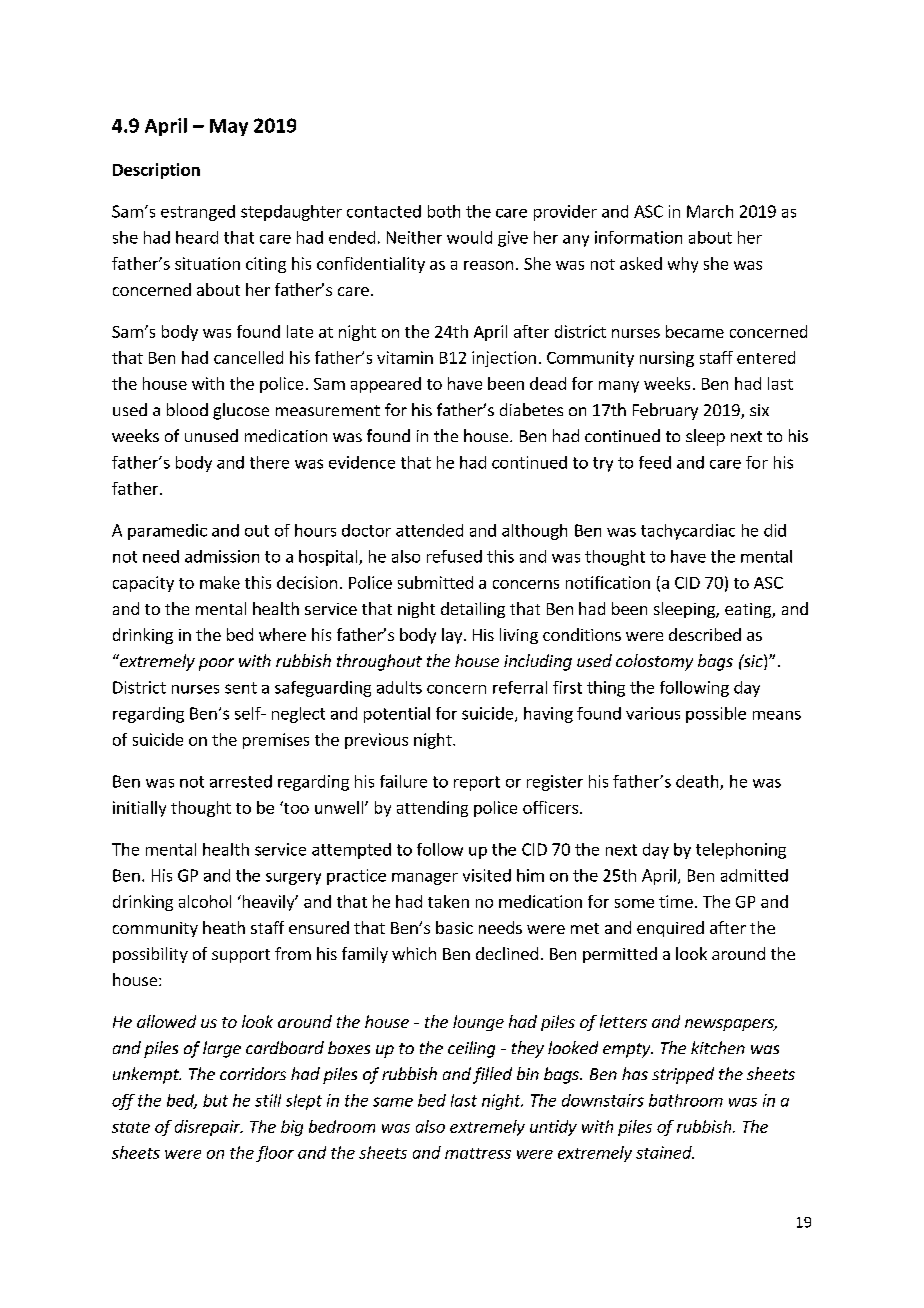 The image size is (924, 1308). Describe the element at coordinates (444, 211) in the screenshot. I see `both` at that location.
